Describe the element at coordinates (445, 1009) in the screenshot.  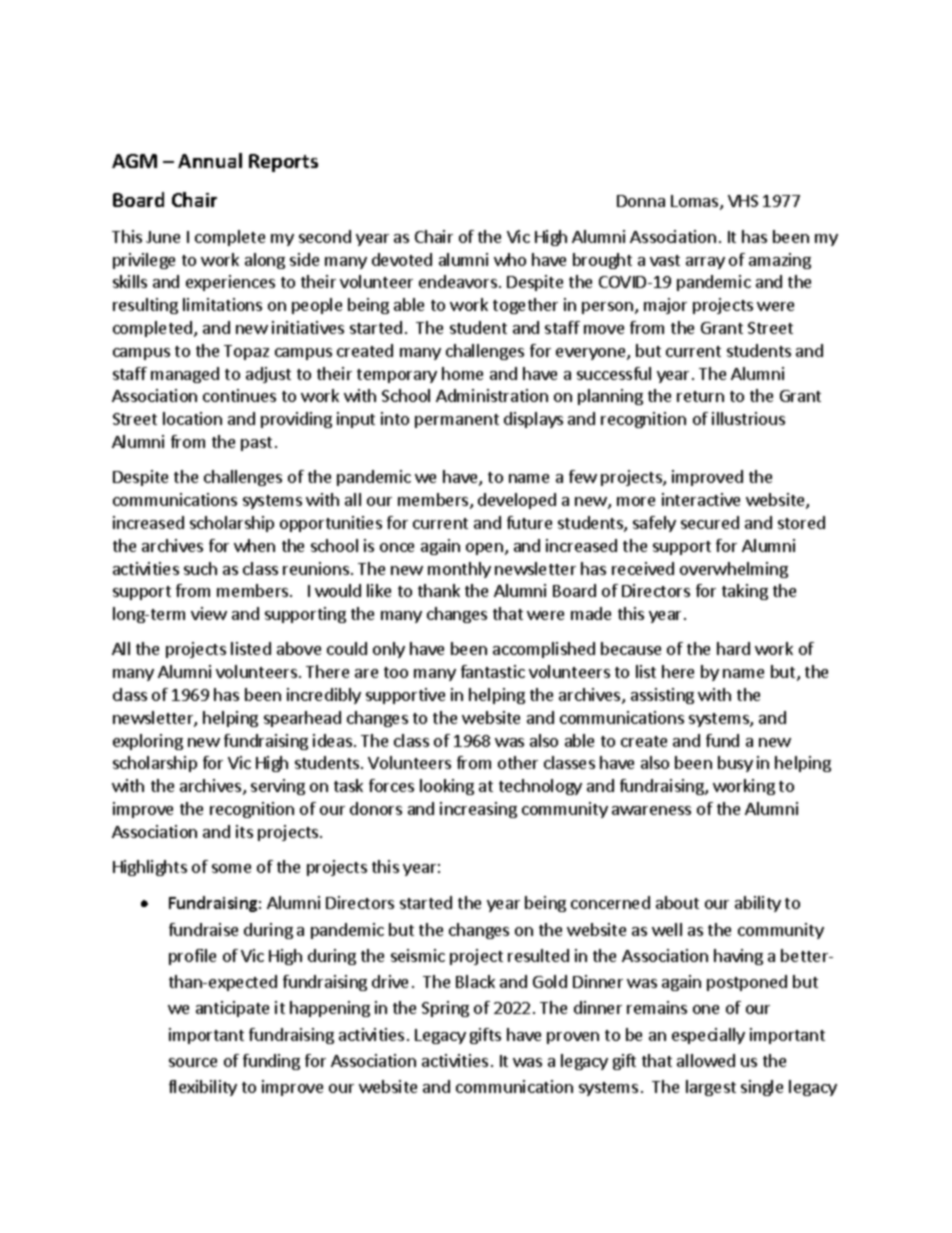
I see `Spring` at that location.
